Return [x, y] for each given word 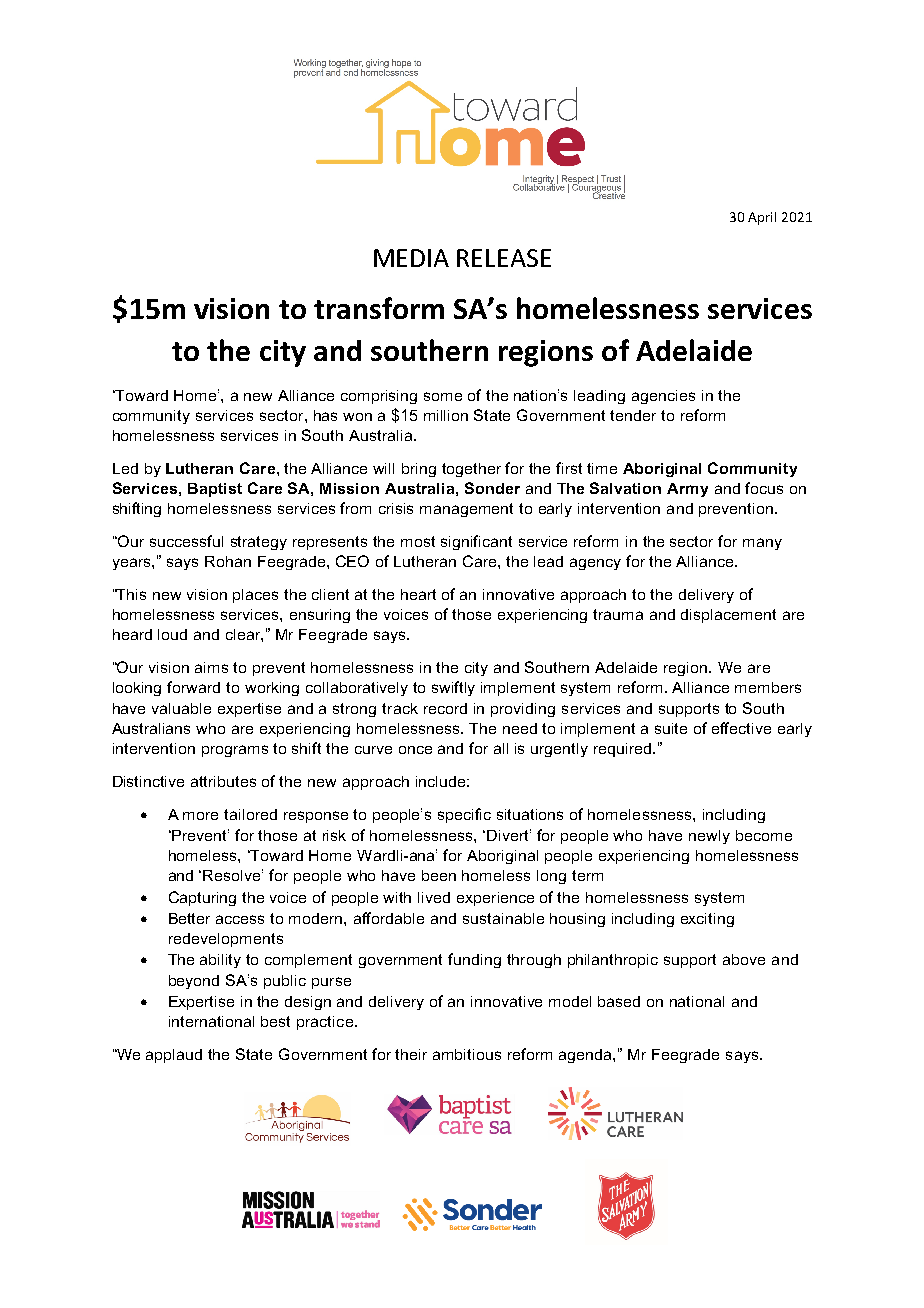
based [619, 1001]
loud [172, 634]
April [762, 218]
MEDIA [411, 258]
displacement [728, 616]
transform [379, 308]
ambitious [467, 1054]
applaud [174, 1056]
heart [418, 594]
